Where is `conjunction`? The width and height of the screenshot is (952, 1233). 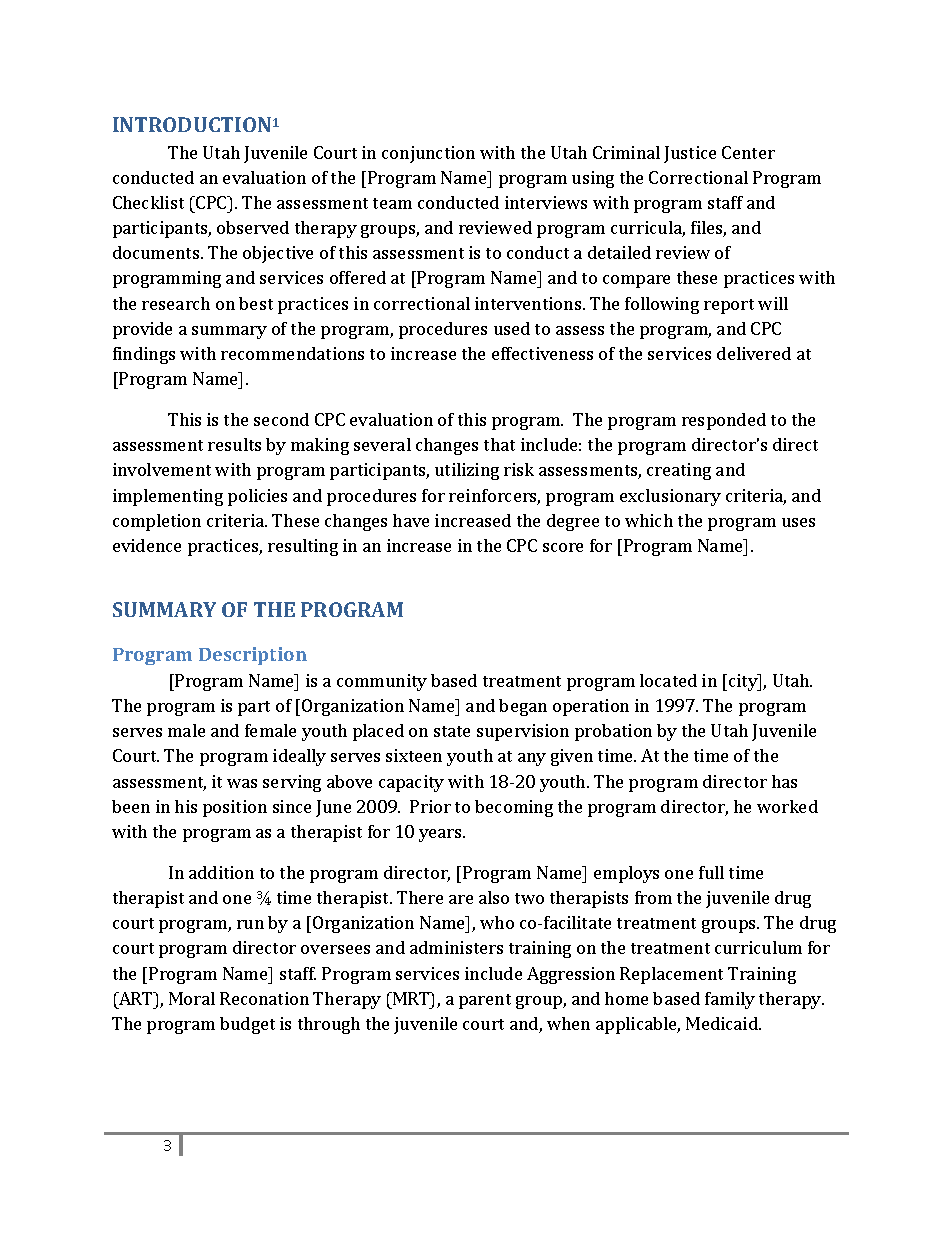 conjunction is located at coordinates (428, 154).
